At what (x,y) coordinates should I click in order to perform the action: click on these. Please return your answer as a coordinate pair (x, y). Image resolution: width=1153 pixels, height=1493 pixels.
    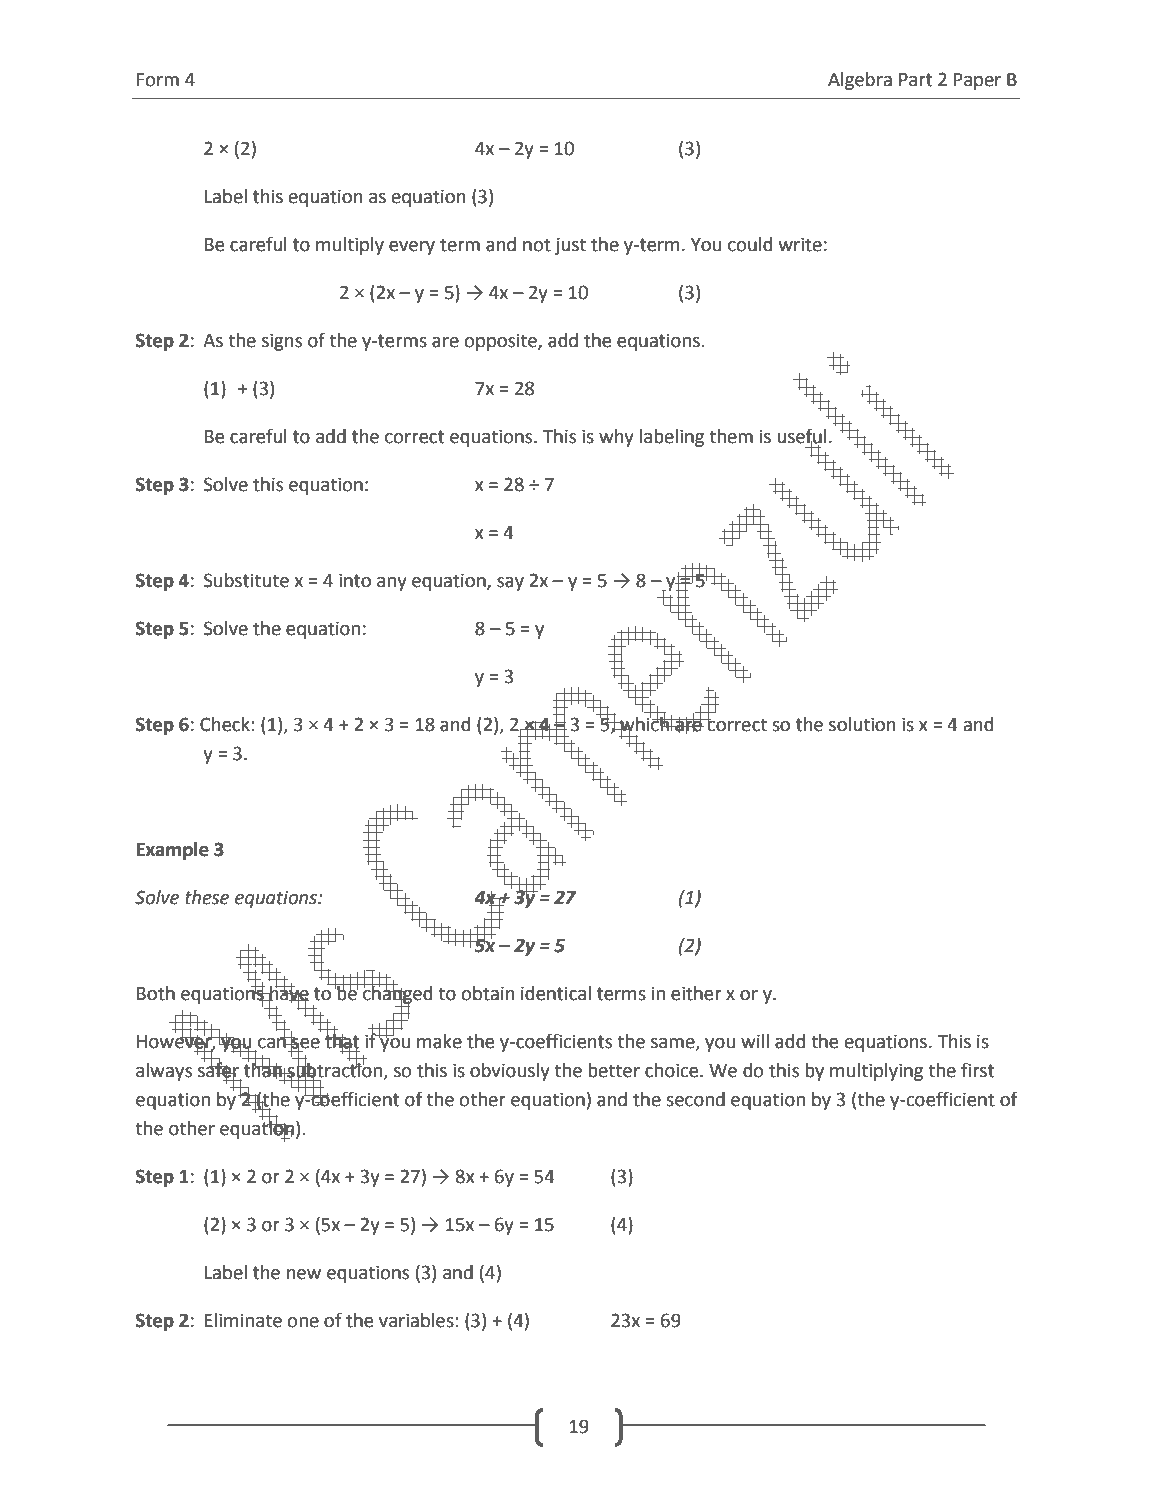
    Looking at the image, I should click on (207, 897).
